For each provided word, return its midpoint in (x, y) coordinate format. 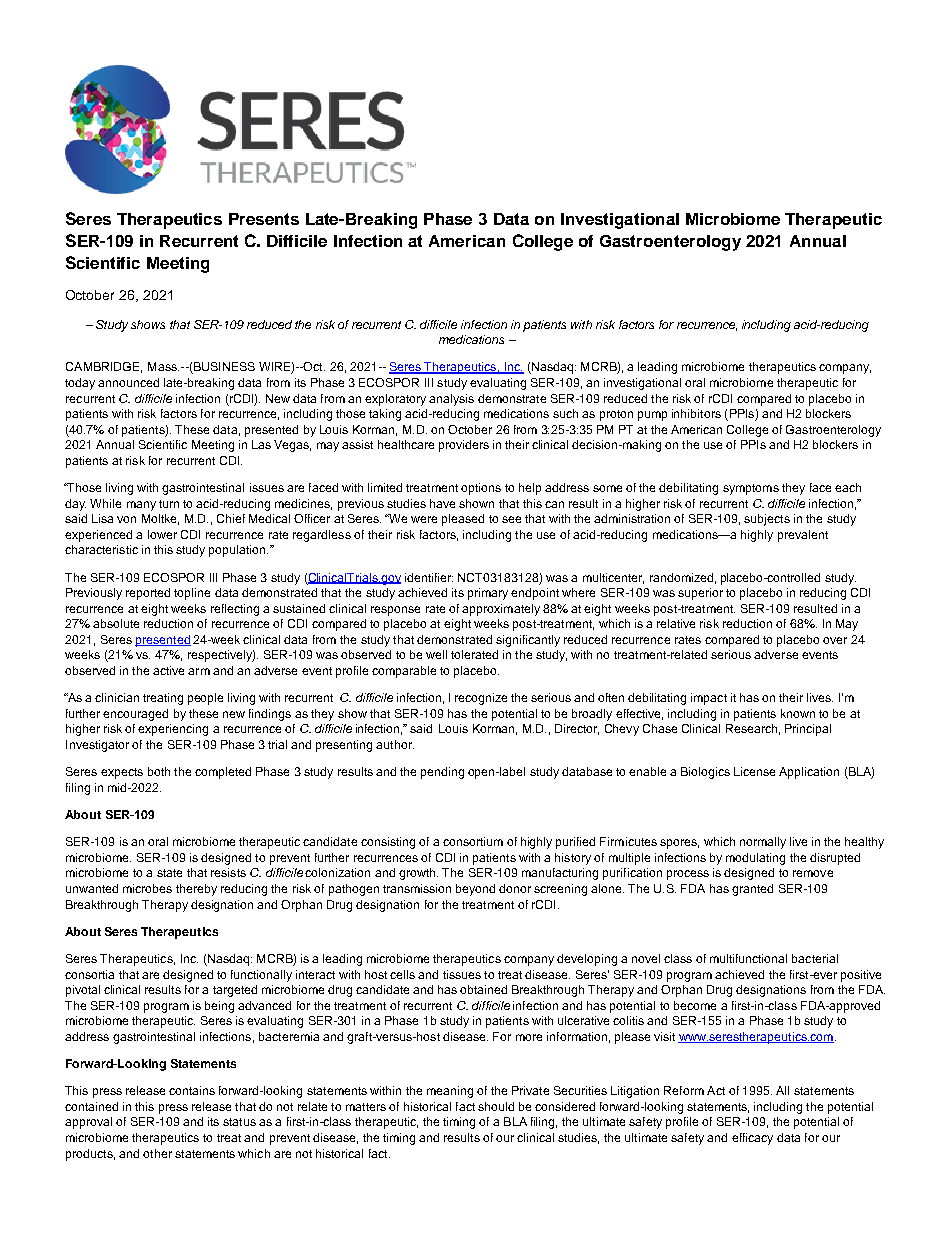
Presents (264, 219)
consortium (473, 841)
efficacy (752, 1139)
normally (763, 843)
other (157, 1153)
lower (162, 534)
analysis (451, 400)
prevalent (803, 536)
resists (228, 872)
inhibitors (696, 413)
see (511, 519)
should (496, 1106)
